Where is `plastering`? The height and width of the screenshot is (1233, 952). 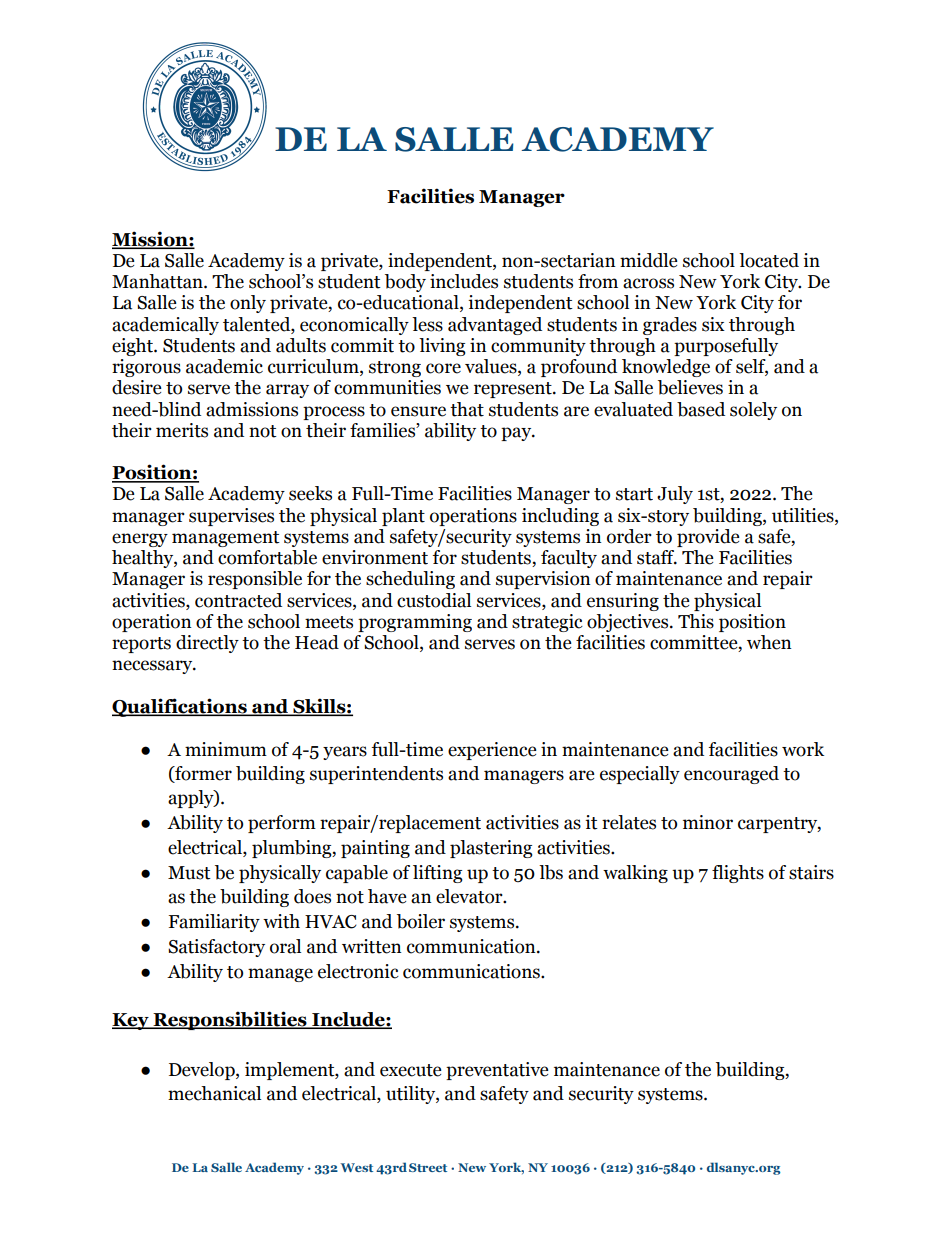 plastering is located at coordinates (491, 849).
